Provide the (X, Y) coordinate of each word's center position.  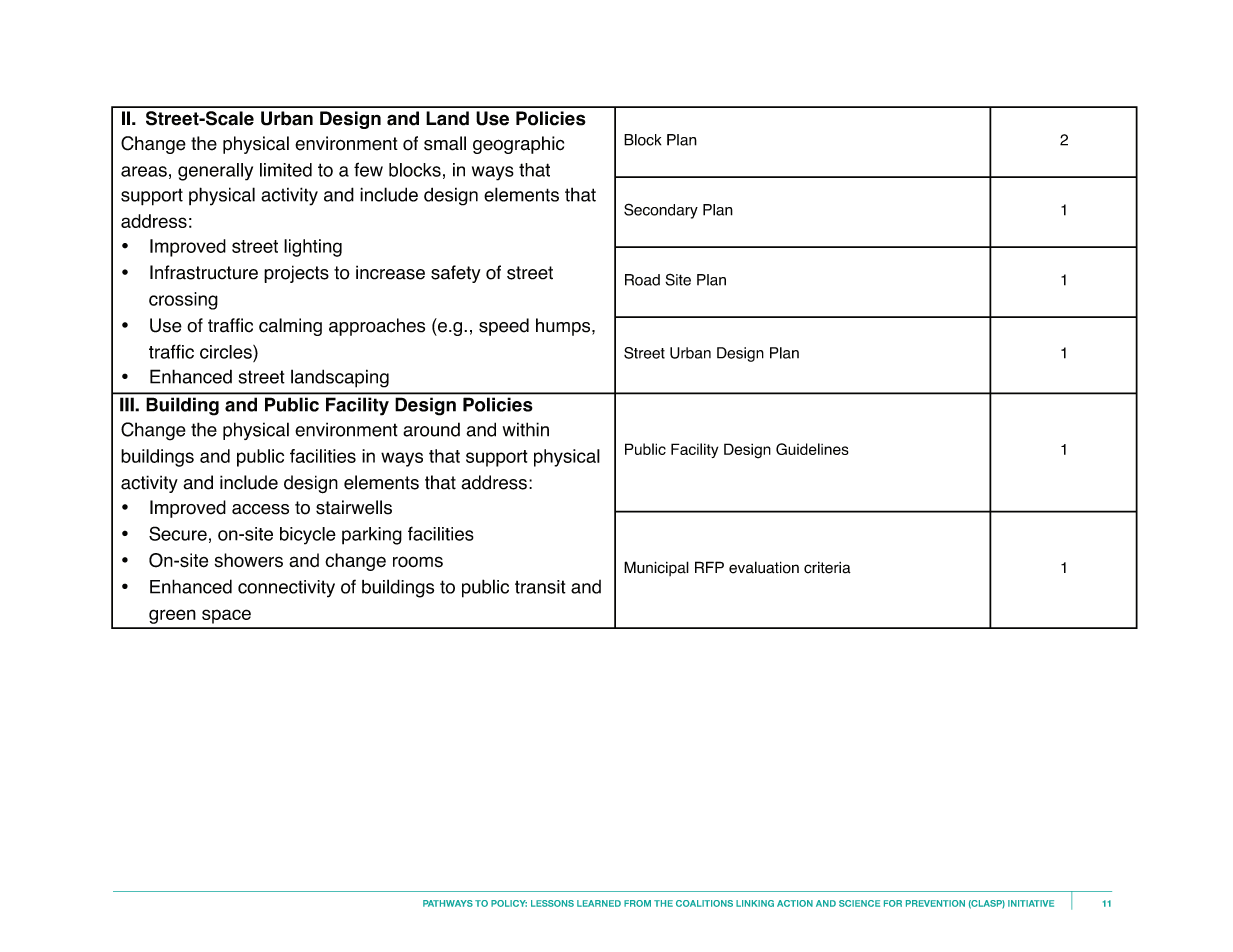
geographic (518, 145)
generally (215, 172)
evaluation (764, 567)
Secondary (661, 211)
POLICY (509, 903)
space (226, 616)
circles (227, 352)
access (260, 509)
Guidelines (812, 449)
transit (540, 587)
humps (564, 327)
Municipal (656, 568)
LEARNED (599, 903)
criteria (827, 567)
